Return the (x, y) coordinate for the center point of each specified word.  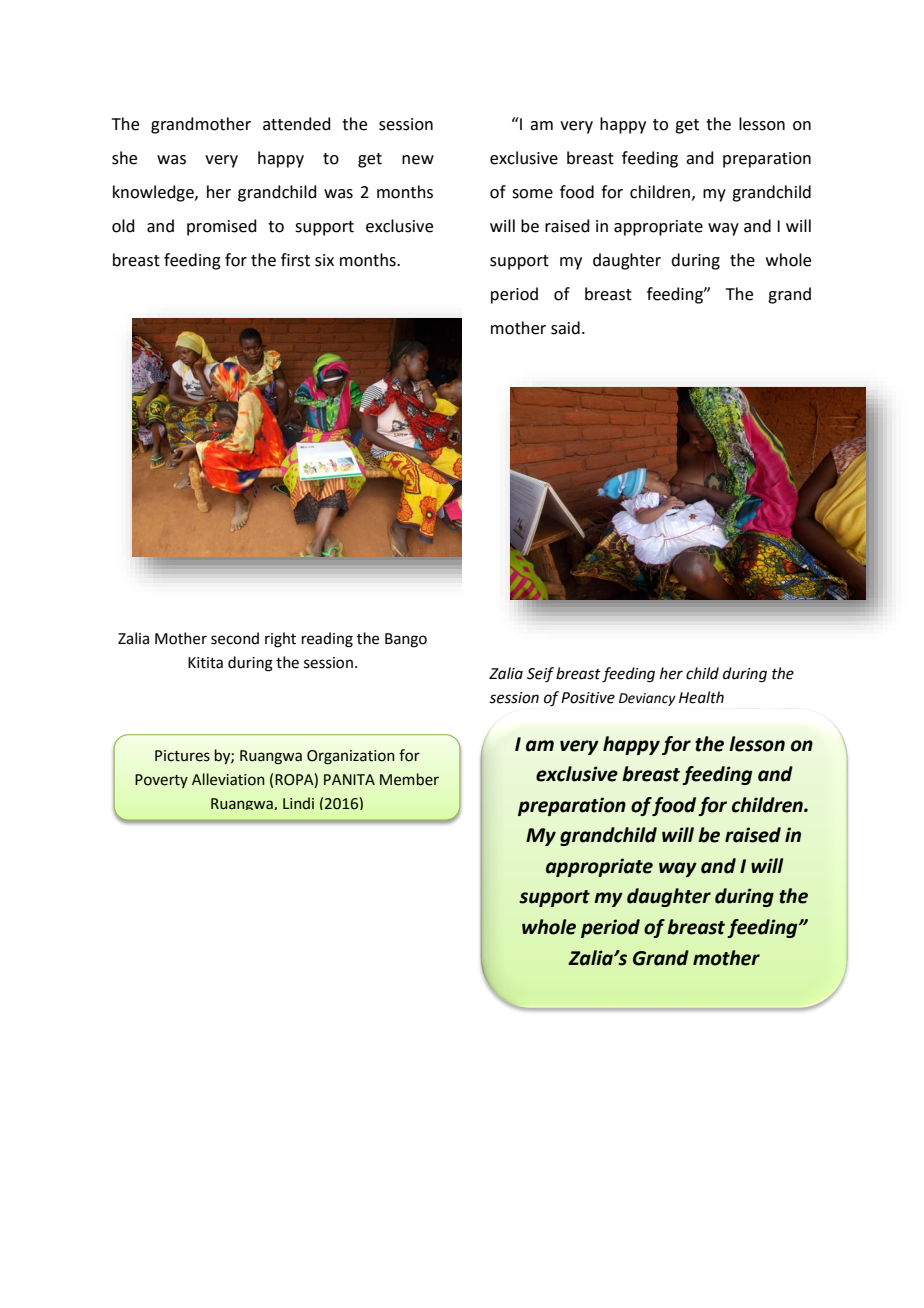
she (124, 158)
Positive (588, 698)
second (235, 638)
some (532, 194)
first (295, 260)
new (418, 160)
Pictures (182, 756)
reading (327, 640)
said (565, 328)
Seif (540, 675)
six (324, 260)
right (280, 640)
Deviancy (647, 699)
